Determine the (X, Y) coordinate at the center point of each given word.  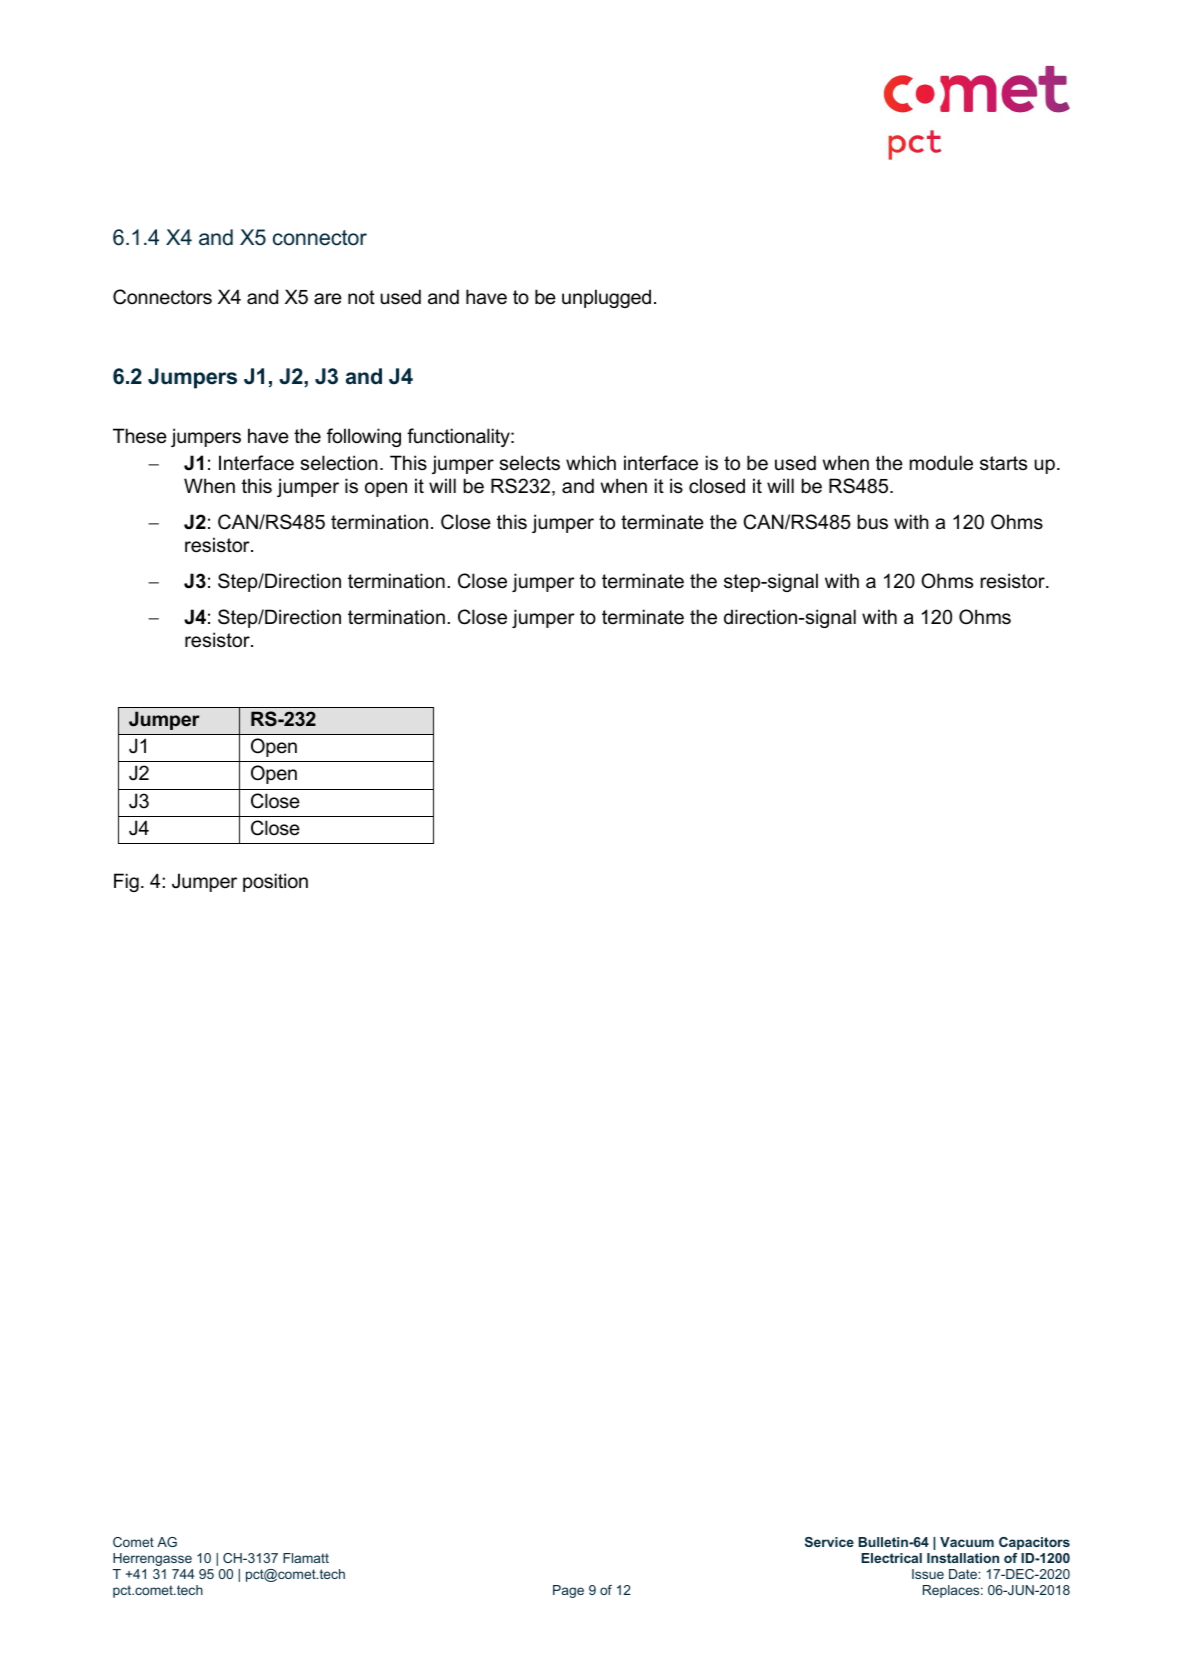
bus (873, 522)
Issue (928, 1574)
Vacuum (967, 1542)
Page (568, 1591)
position (275, 882)
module (941, 463)
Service (829, 1542)
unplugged (606, 298)
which (591, 463)
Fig (126, 882)
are (328, 299)
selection (339, 463)
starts (1003, 463)
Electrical (891, 1558)
